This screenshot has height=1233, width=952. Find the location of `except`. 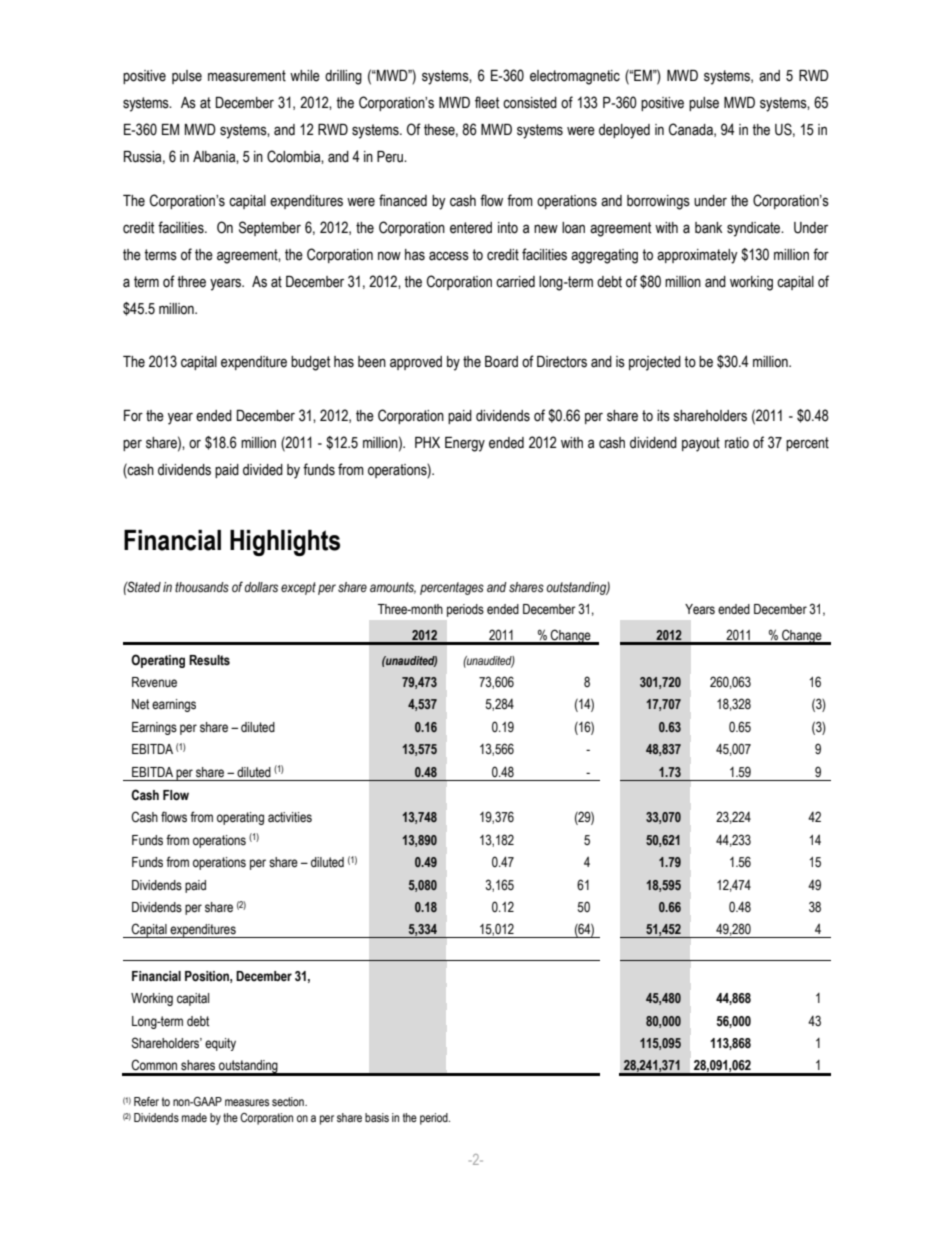

except is located at coordinates (298, 588).
